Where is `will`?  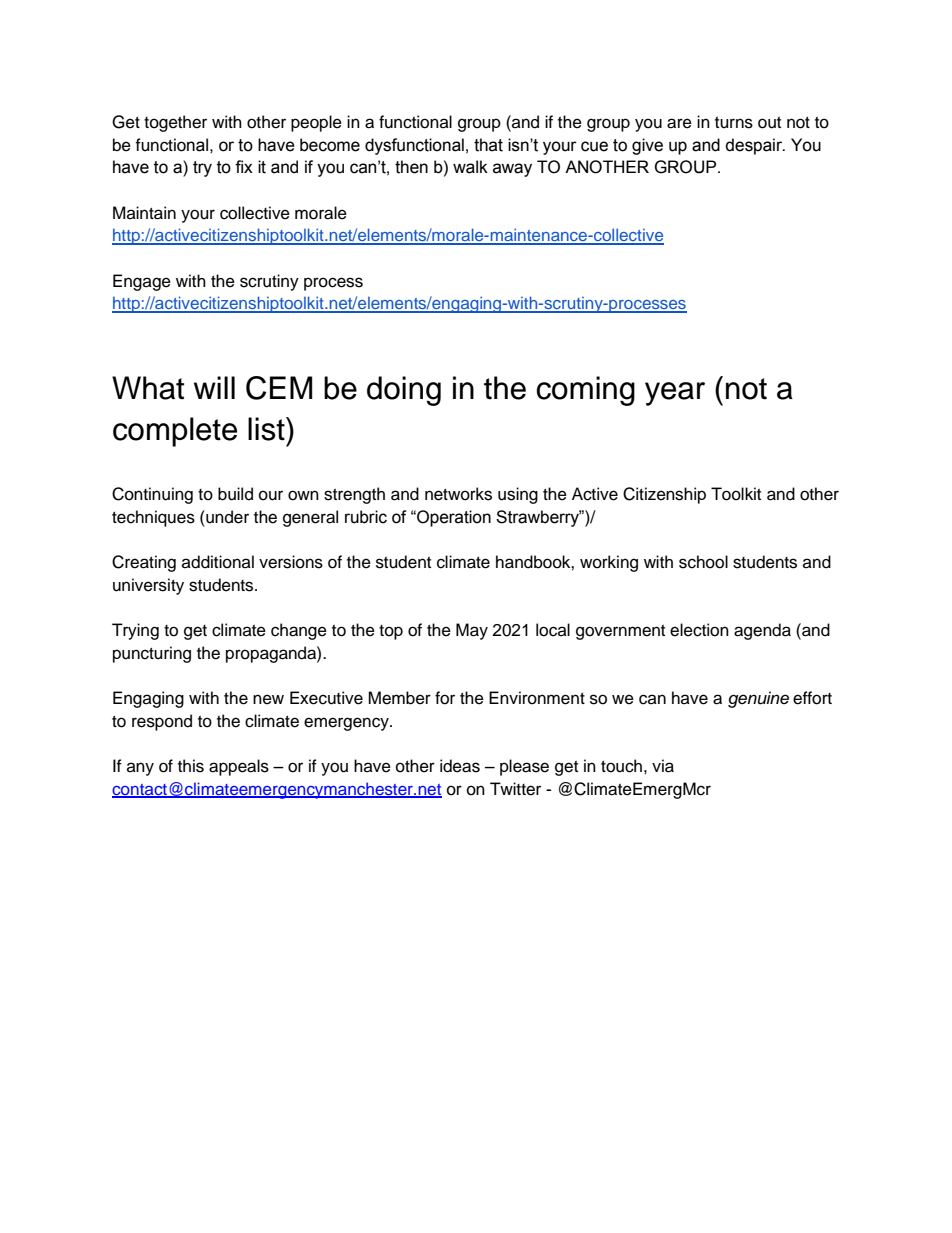
will is located at coordinates (214, 387).
